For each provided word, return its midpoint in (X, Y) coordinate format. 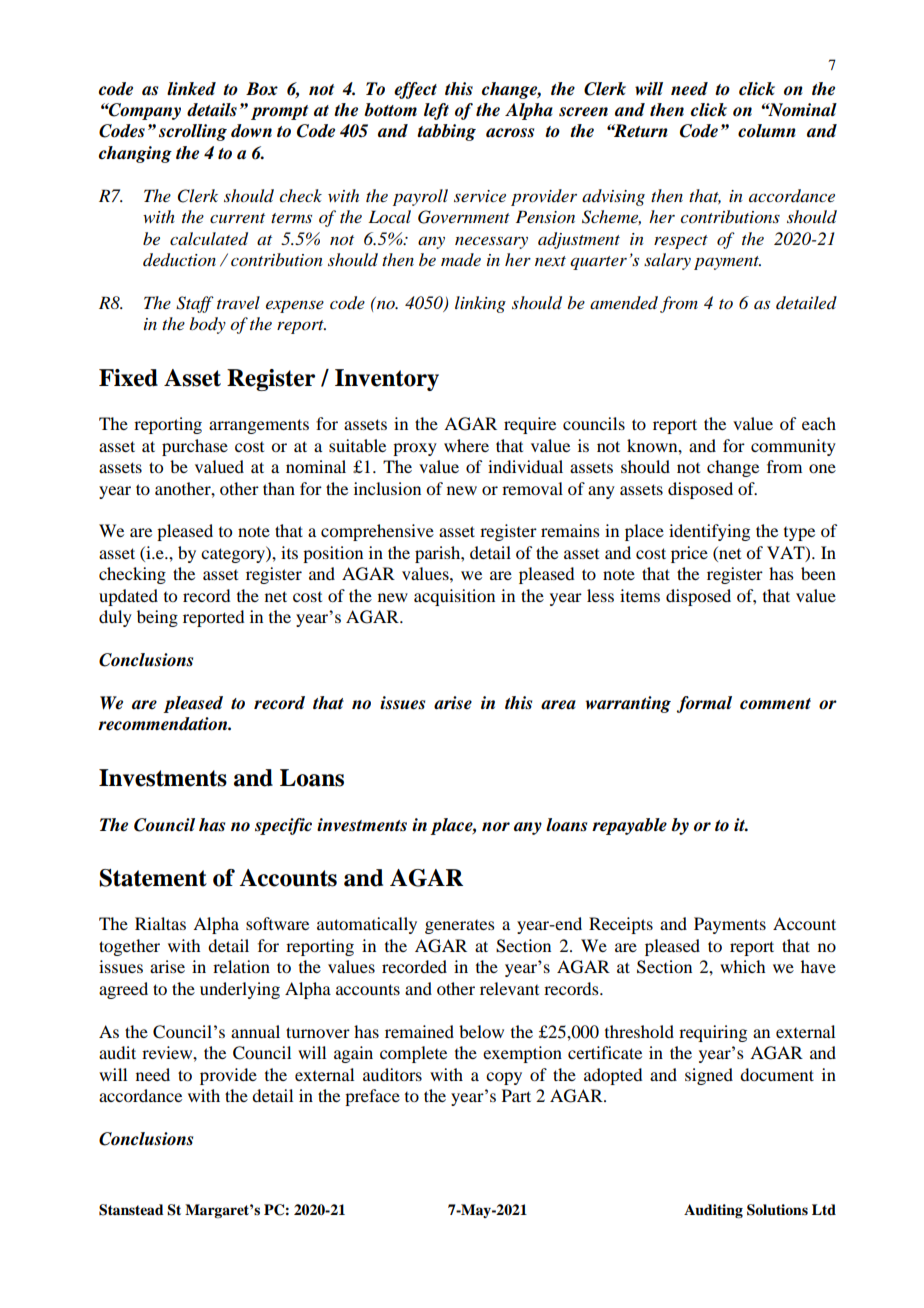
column (767, 131)
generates (460, 927)
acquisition (454, 597)
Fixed (128, 378)
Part (516, 1095)
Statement (153, 878)
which (742, 966)
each (819, 423)
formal (704, 704)
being (157, 618)
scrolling (193, 132)
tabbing (446, 132)
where (466, 445)
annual (255, 1031)
